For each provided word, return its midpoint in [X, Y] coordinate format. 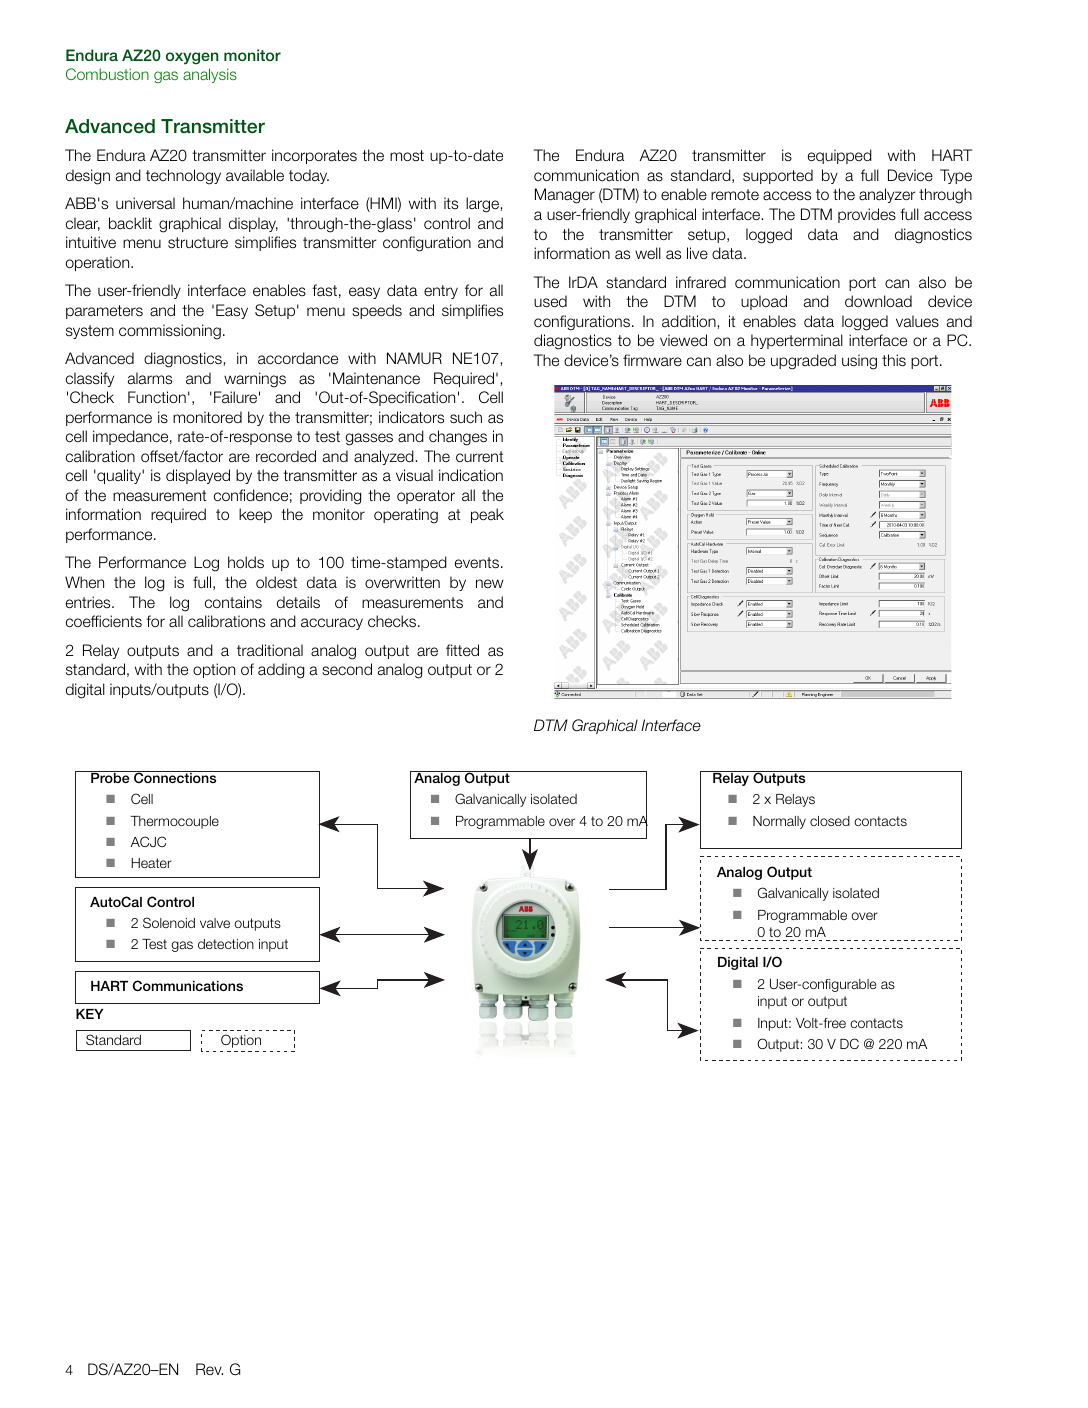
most [407, 155]
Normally [779, 822]
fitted [462, 650]
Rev [209, 1369]
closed [830, 821]
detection [226, 944]
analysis [210, 75]
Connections [175, 777]
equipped [840, 156]
